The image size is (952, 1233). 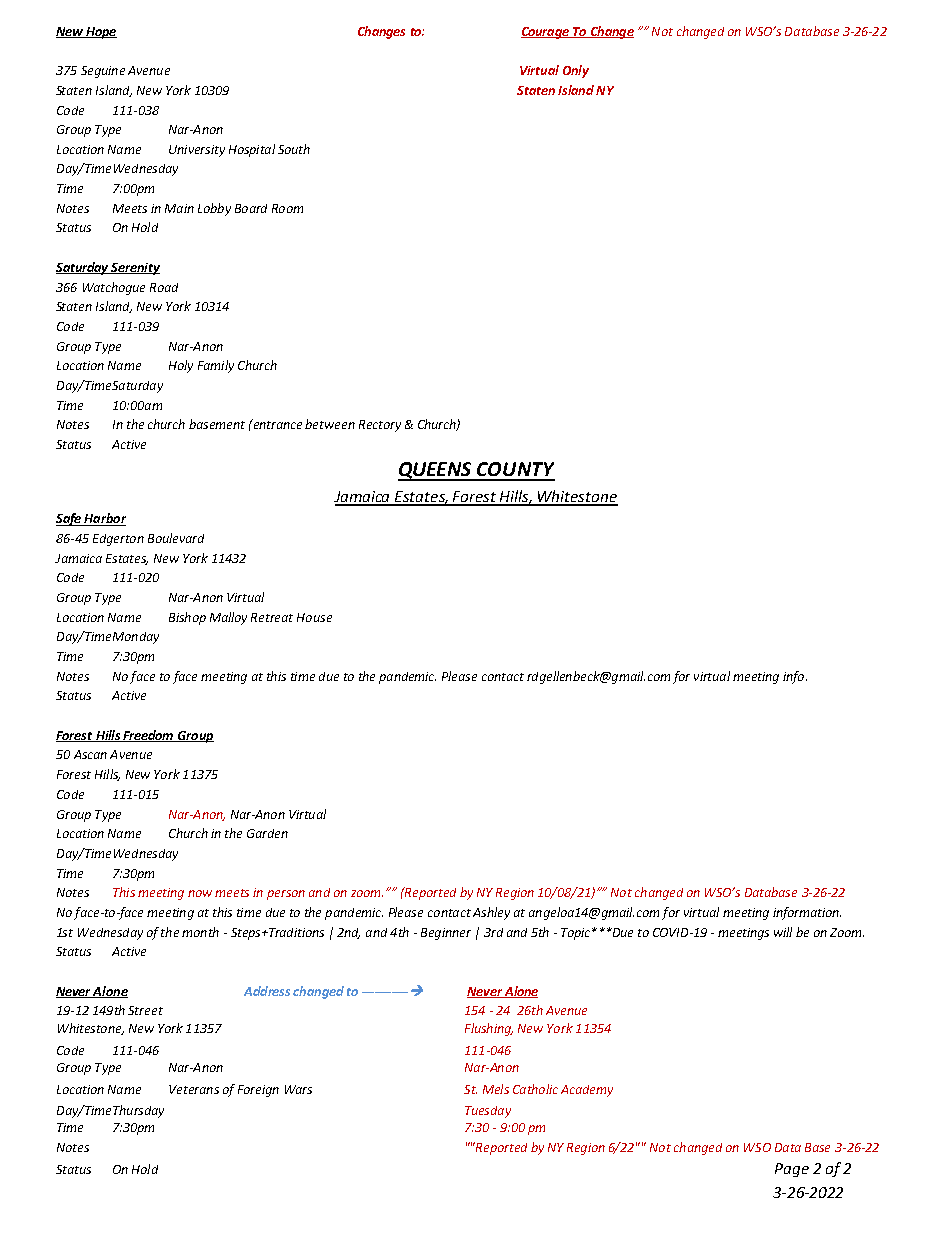 I want to click on Tuesday, so click(x=488, y=1112).
